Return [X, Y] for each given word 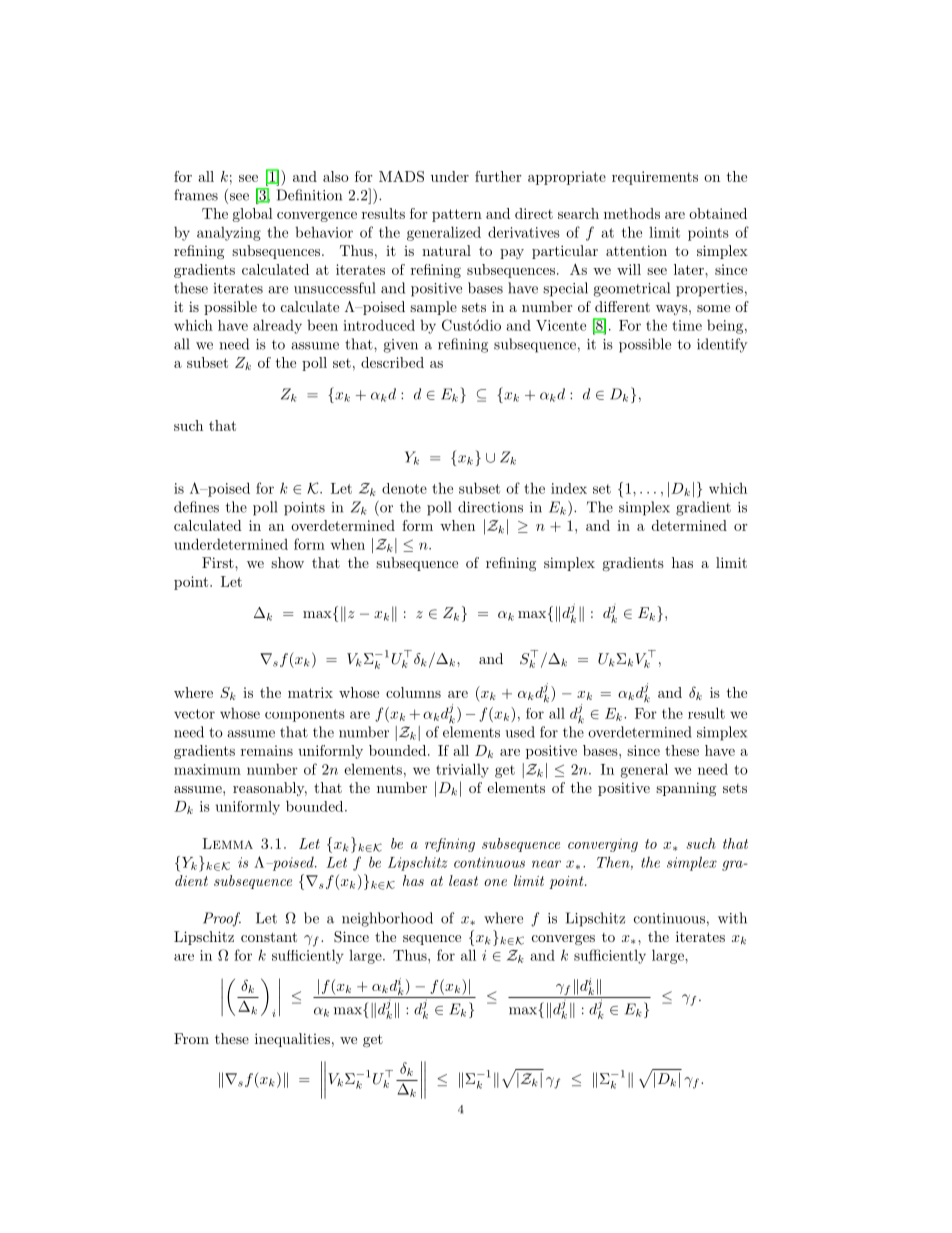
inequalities [292, 1040]
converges [563, 940]
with [732, 918]
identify [722, 345]
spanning [686, 789]
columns [413, 692]
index [569, 488]
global [253, 215]
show [287, 562]
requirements [655, 178]
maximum [207, 769]
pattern [457, 215]
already [277, 326]
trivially [462, 770]
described [392, 362]
